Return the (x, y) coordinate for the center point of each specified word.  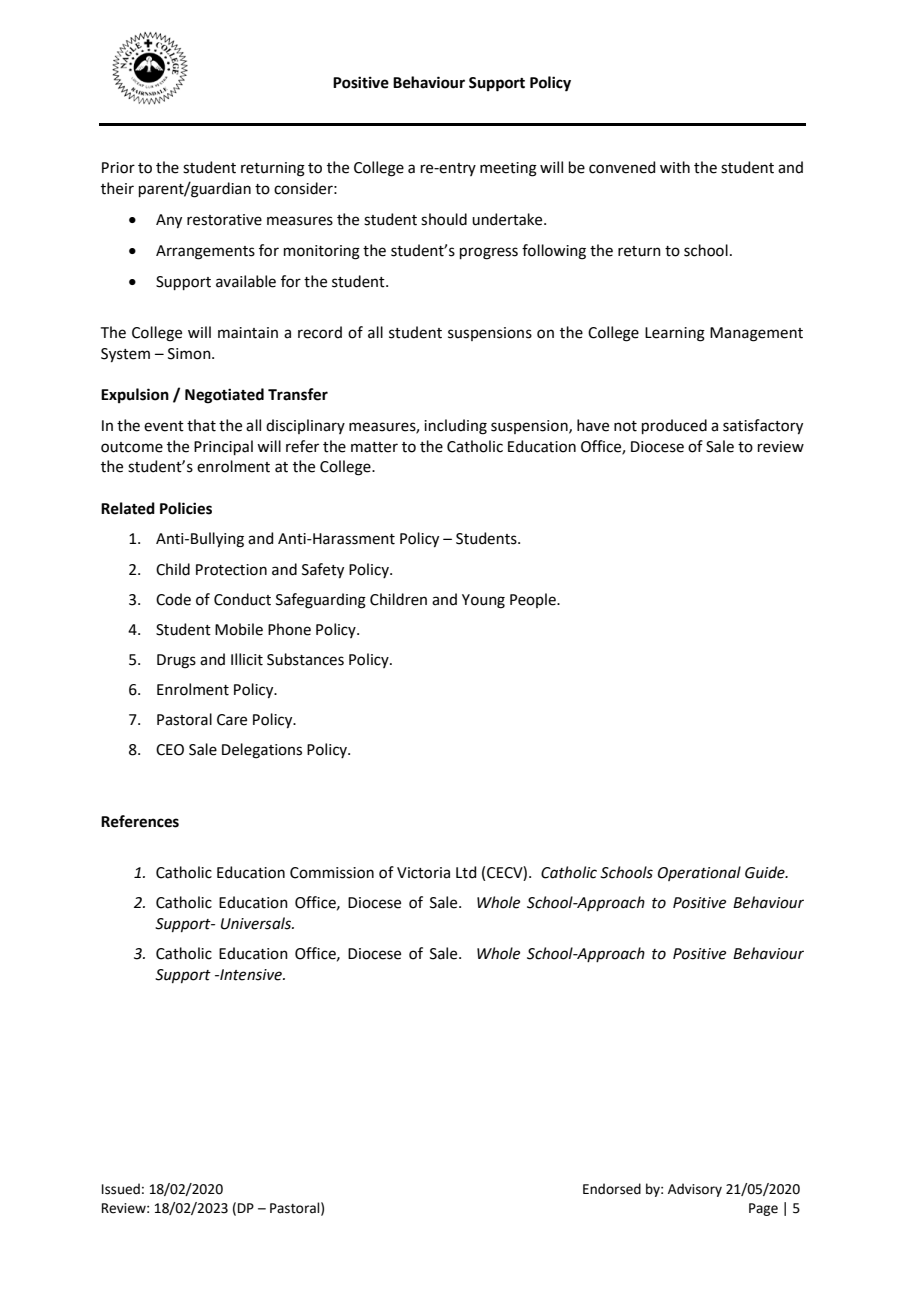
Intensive (251, 975)
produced (674, 426)
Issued (121, 1189)
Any (169, 221)
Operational (699, 873)
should (444, 219)
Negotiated (224, 396)
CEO (170, 750)
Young (483, 601)
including (455, 427)
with (675, 167)
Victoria (423, 873)
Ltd (466, 872)
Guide (766, 872)
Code (173, 599)
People (534, 600)
